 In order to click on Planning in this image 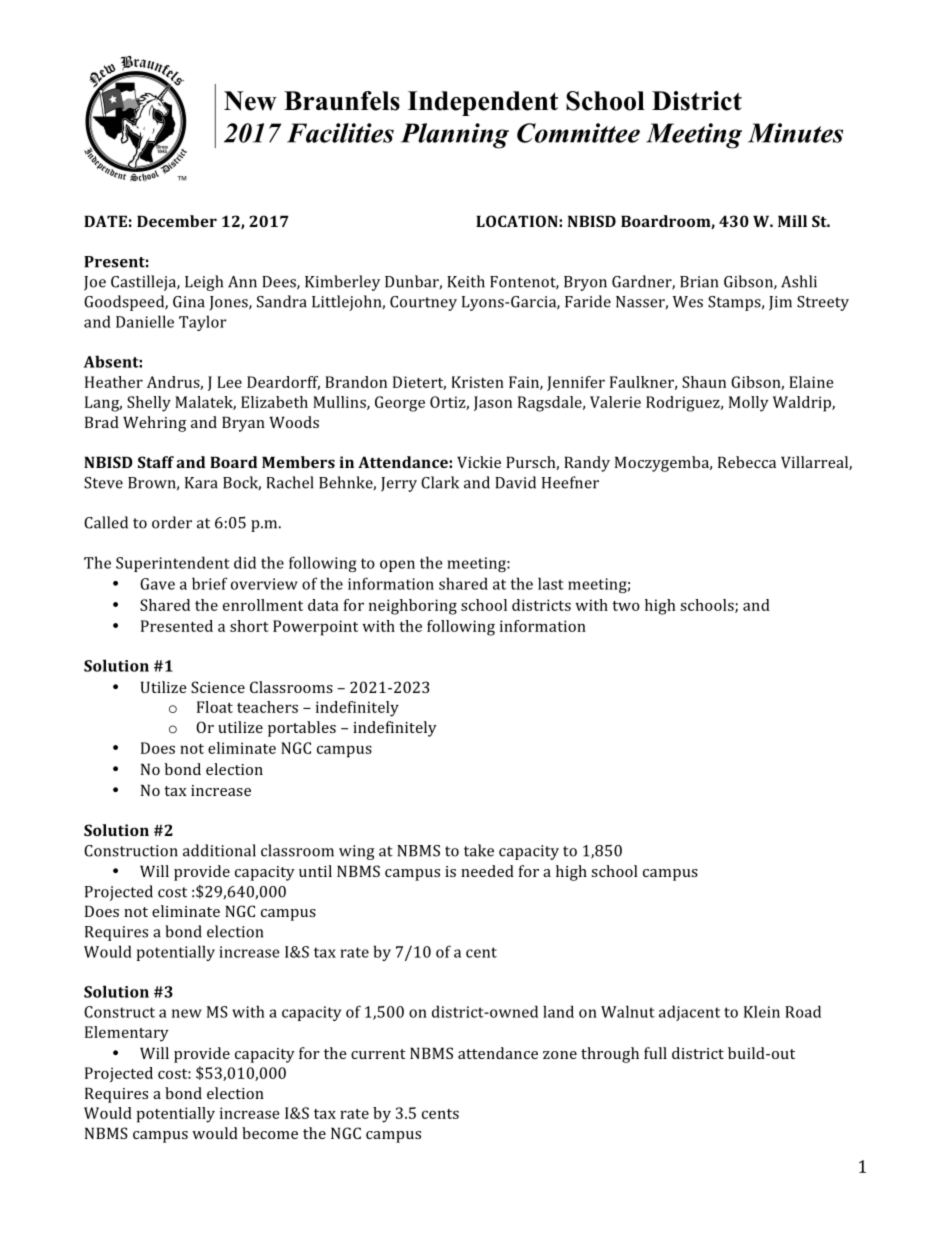, I will do `click(455, 136)`.
